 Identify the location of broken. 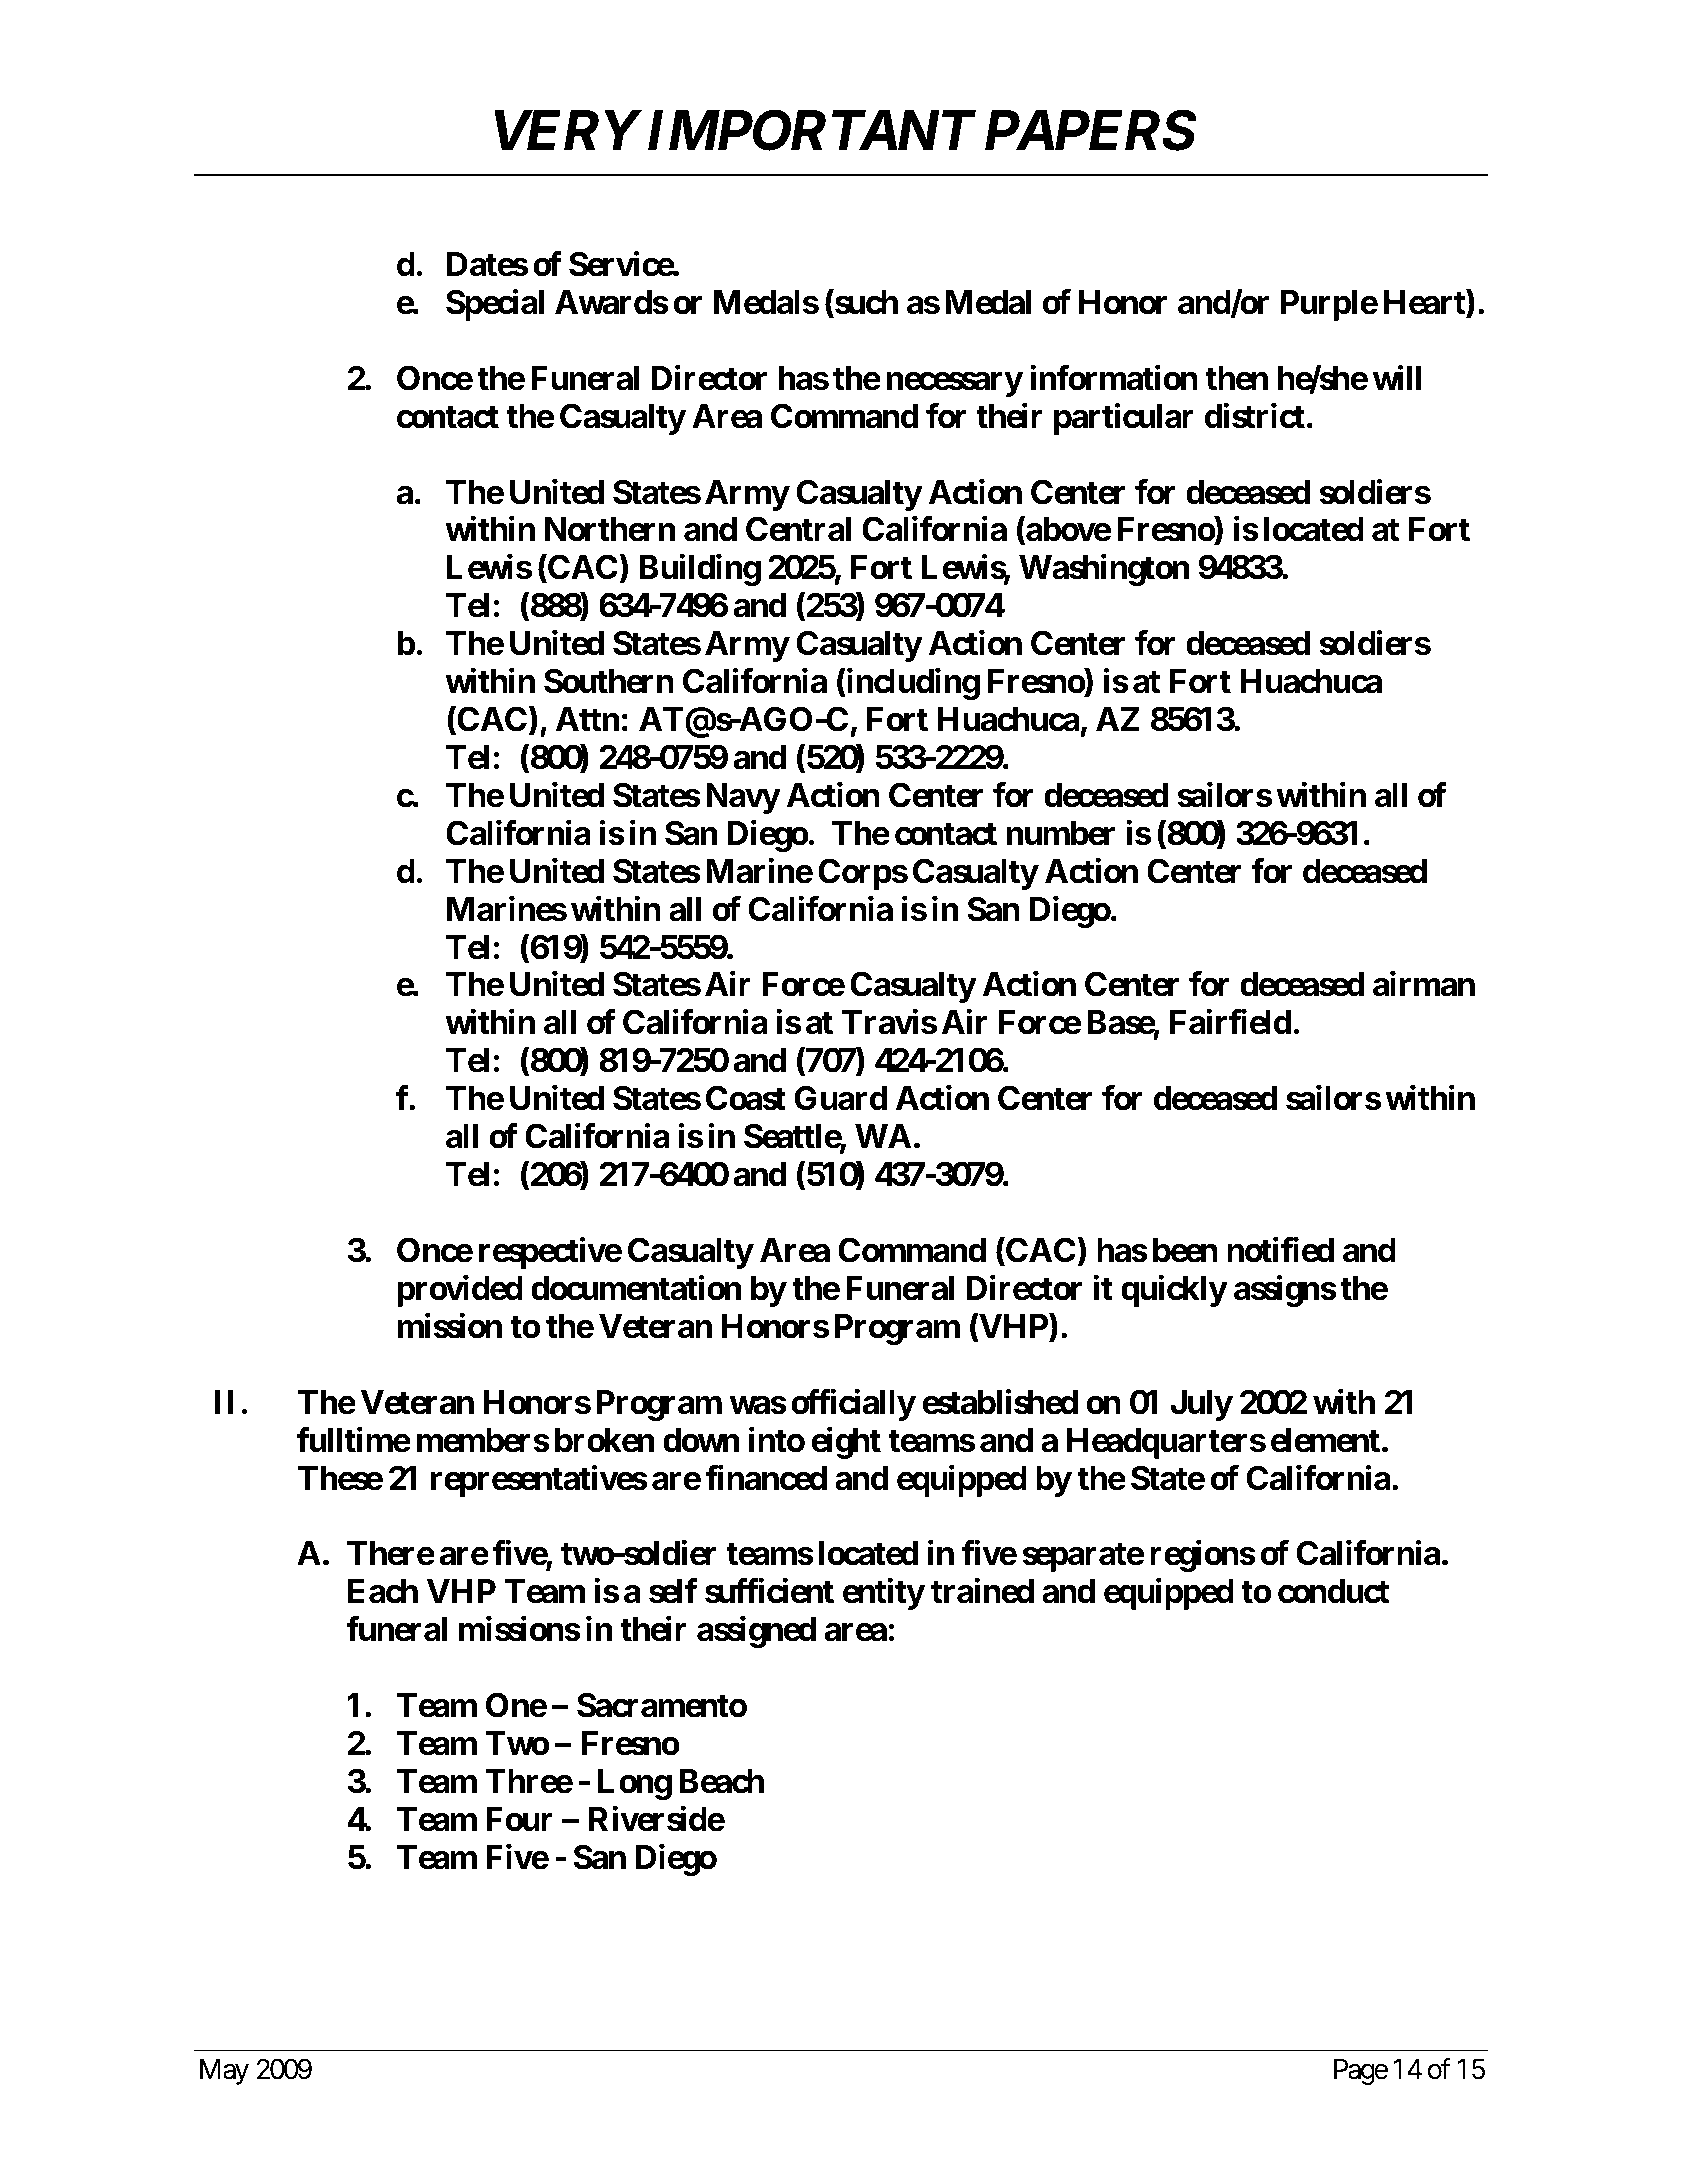
(605, 1440).
